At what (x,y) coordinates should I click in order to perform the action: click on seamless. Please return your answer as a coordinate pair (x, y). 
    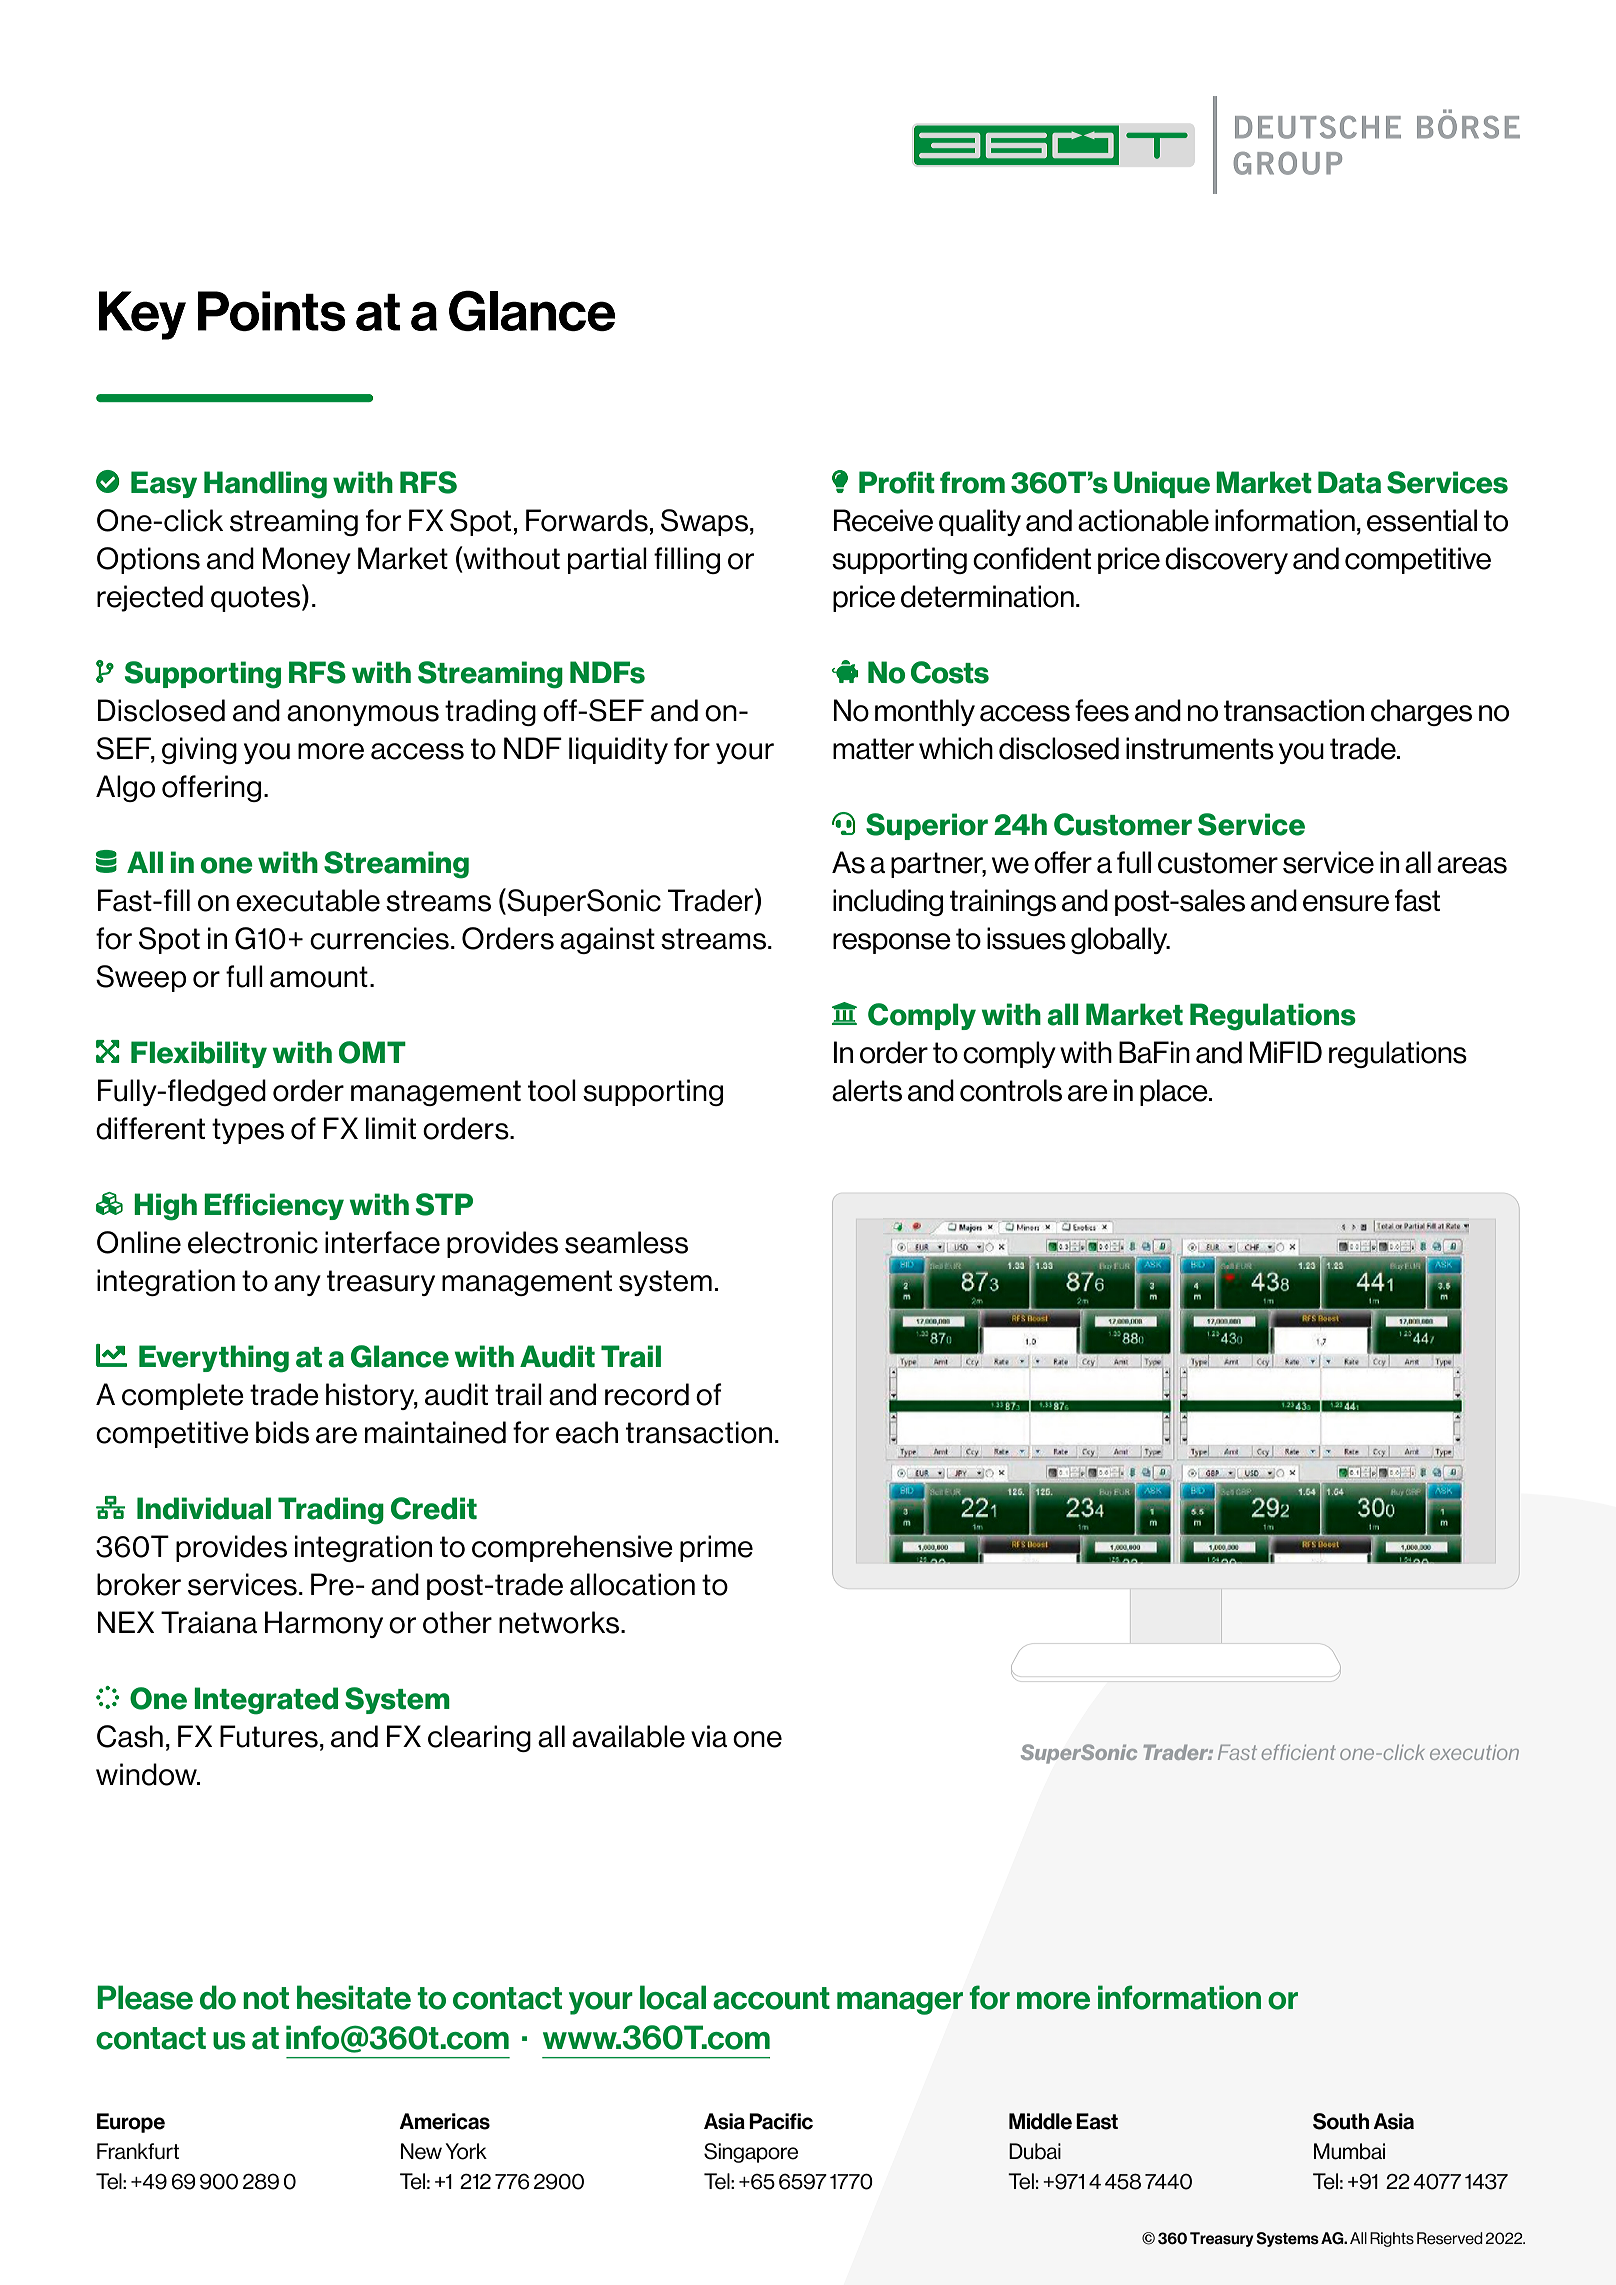
    Looking at the image, I should click on (626, 1242).
